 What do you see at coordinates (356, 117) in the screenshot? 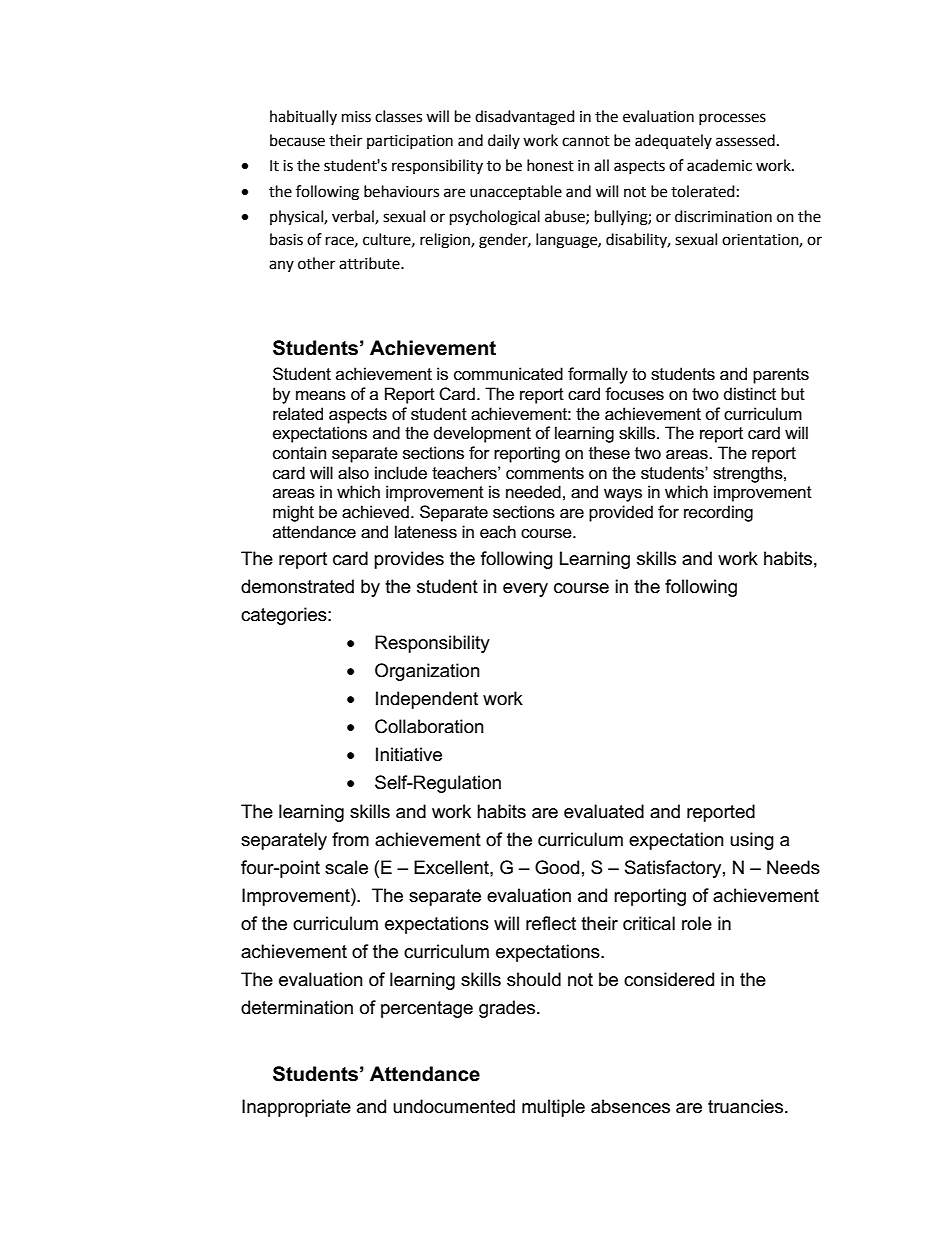
I see `miss` at bounding box center [356, 117].
